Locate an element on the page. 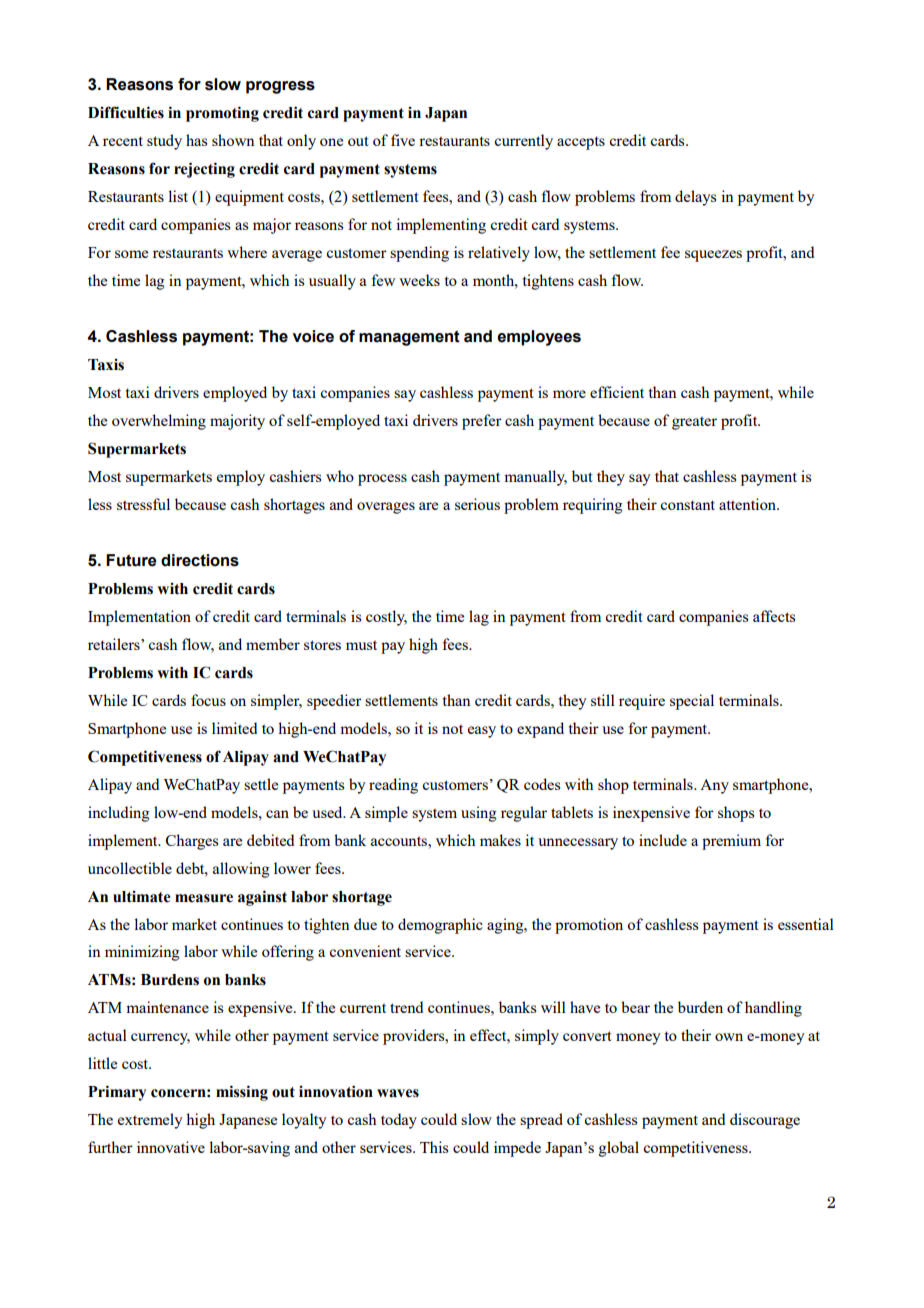  delays is located at coordinates (695, 198).
